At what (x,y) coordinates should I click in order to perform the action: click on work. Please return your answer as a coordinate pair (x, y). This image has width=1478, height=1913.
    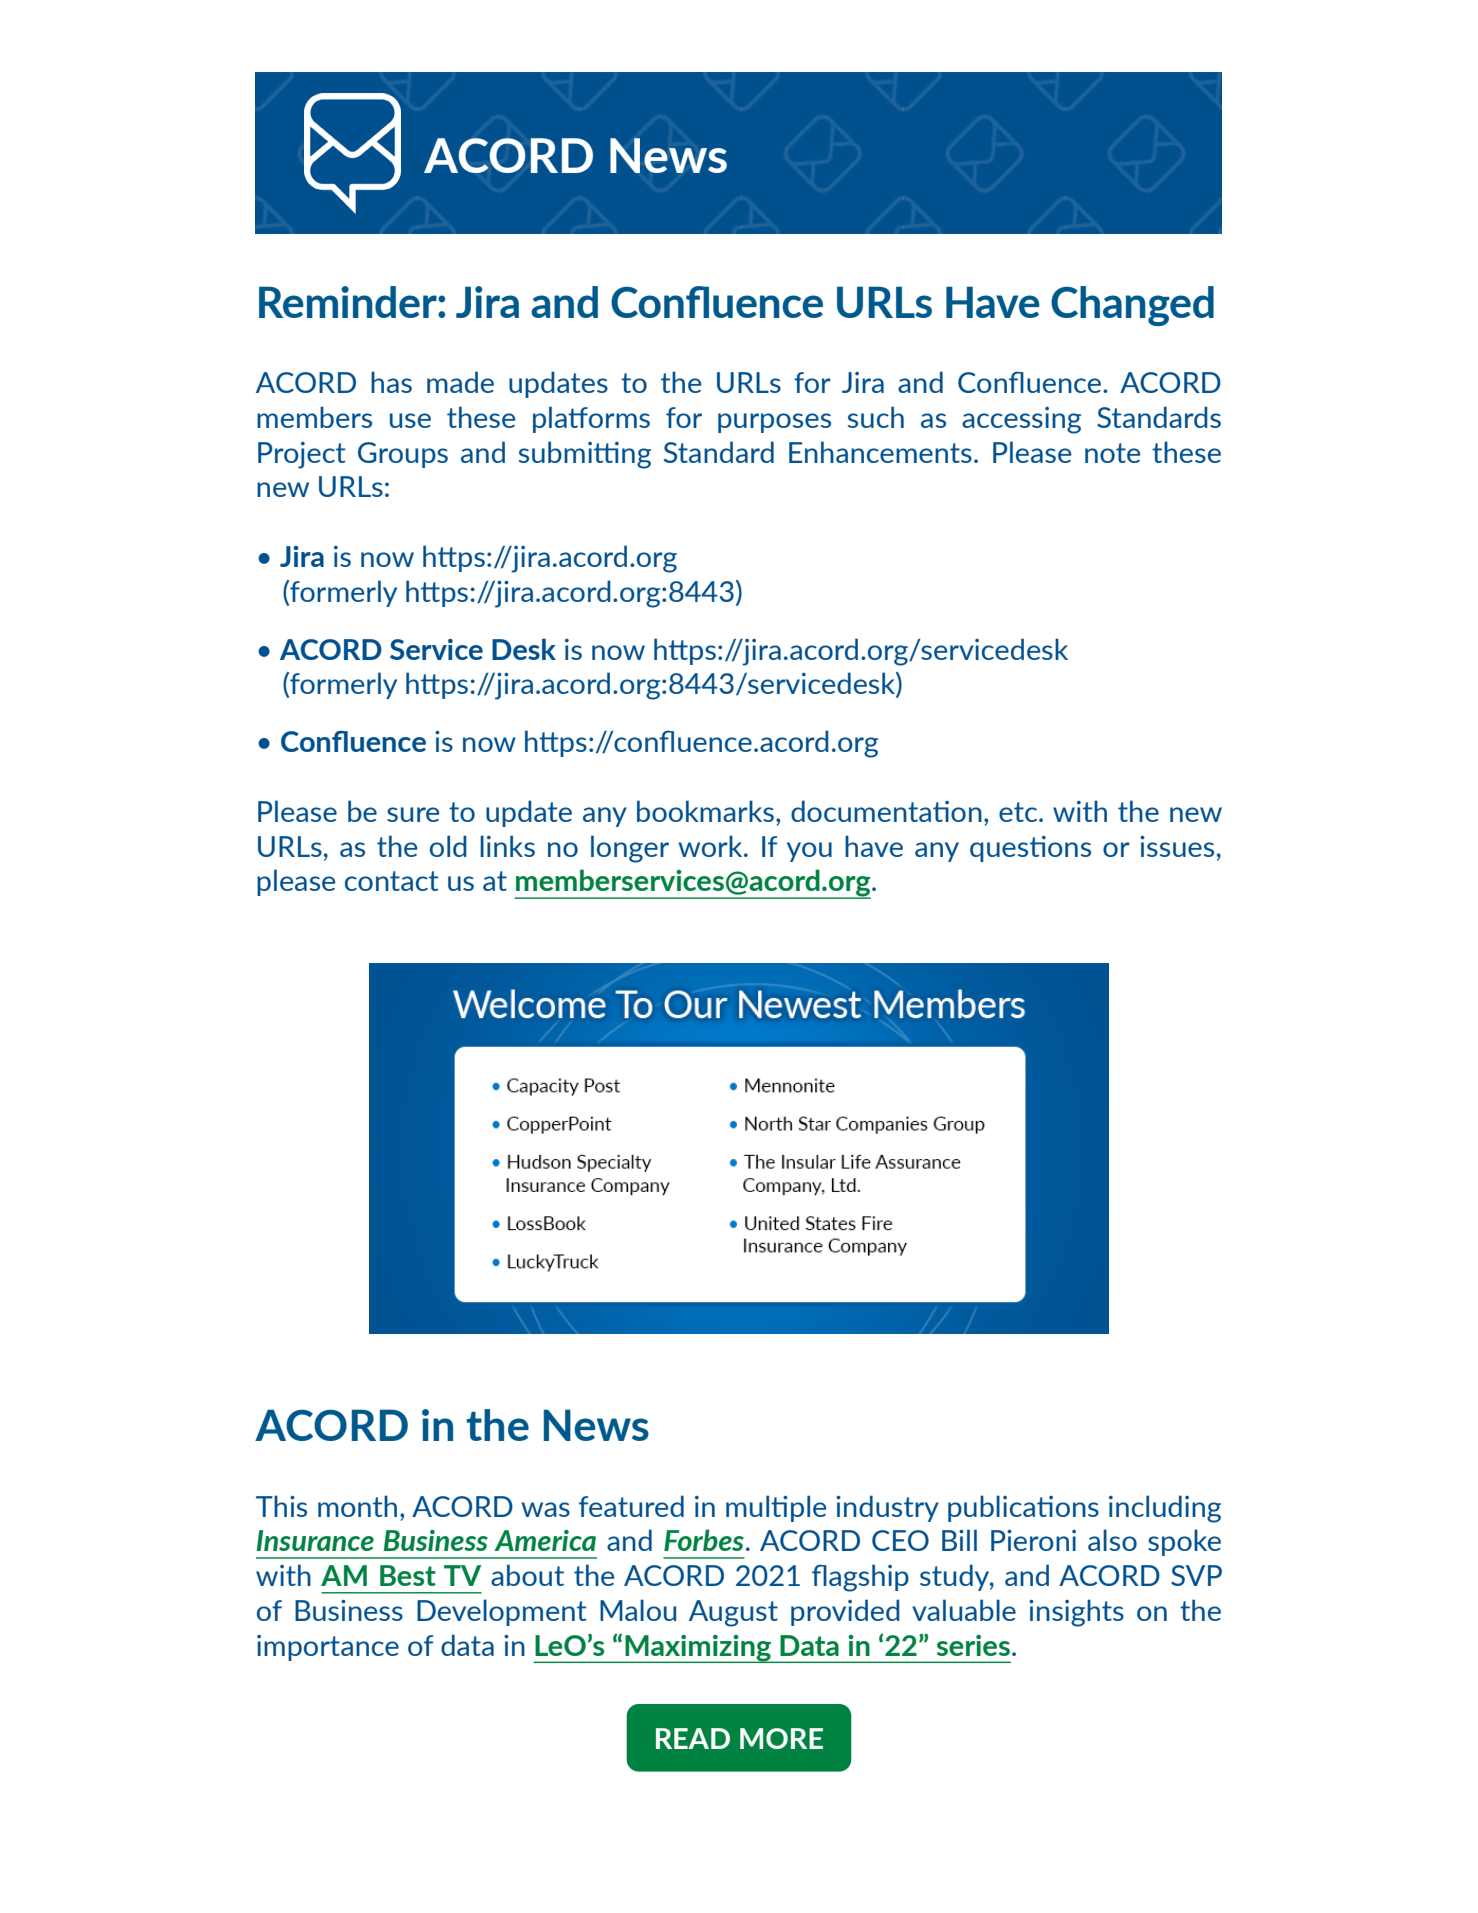
    Looking at the image, I should click on (711, 846).
